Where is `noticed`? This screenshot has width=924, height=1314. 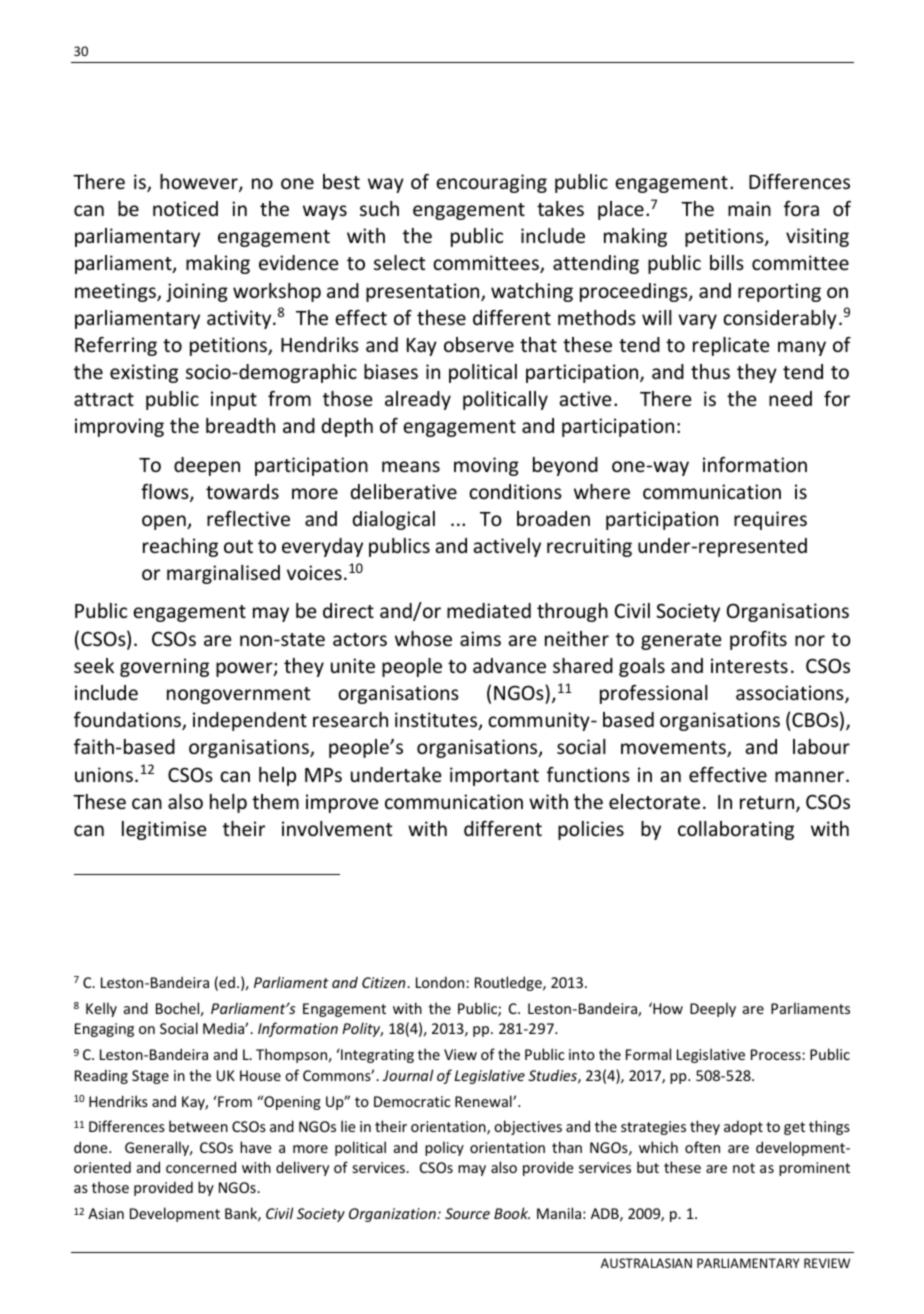
noticed is located at coordinates (185, 208).
